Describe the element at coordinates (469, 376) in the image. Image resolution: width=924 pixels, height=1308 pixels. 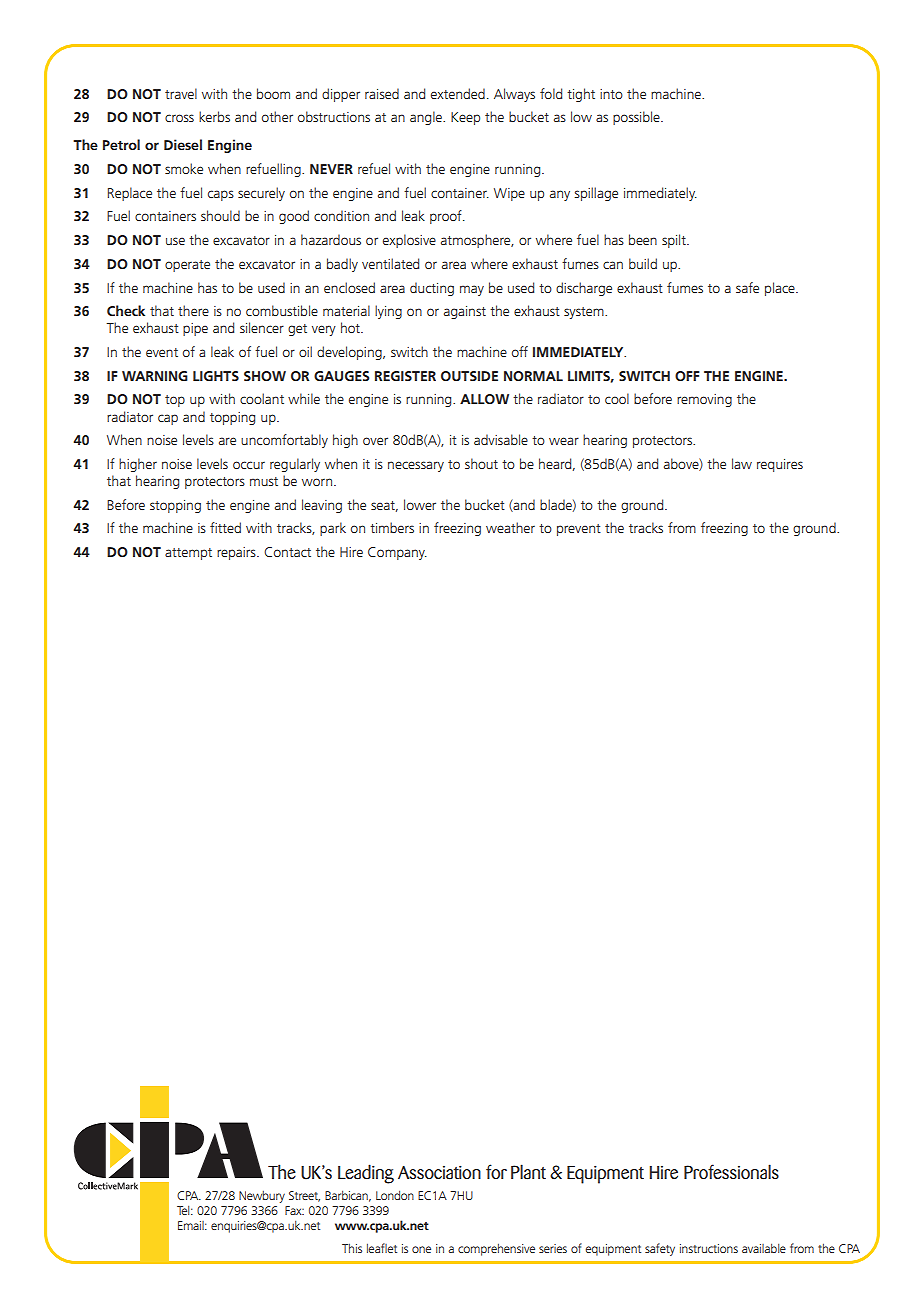
I see `OUTSIDE` at that location.
